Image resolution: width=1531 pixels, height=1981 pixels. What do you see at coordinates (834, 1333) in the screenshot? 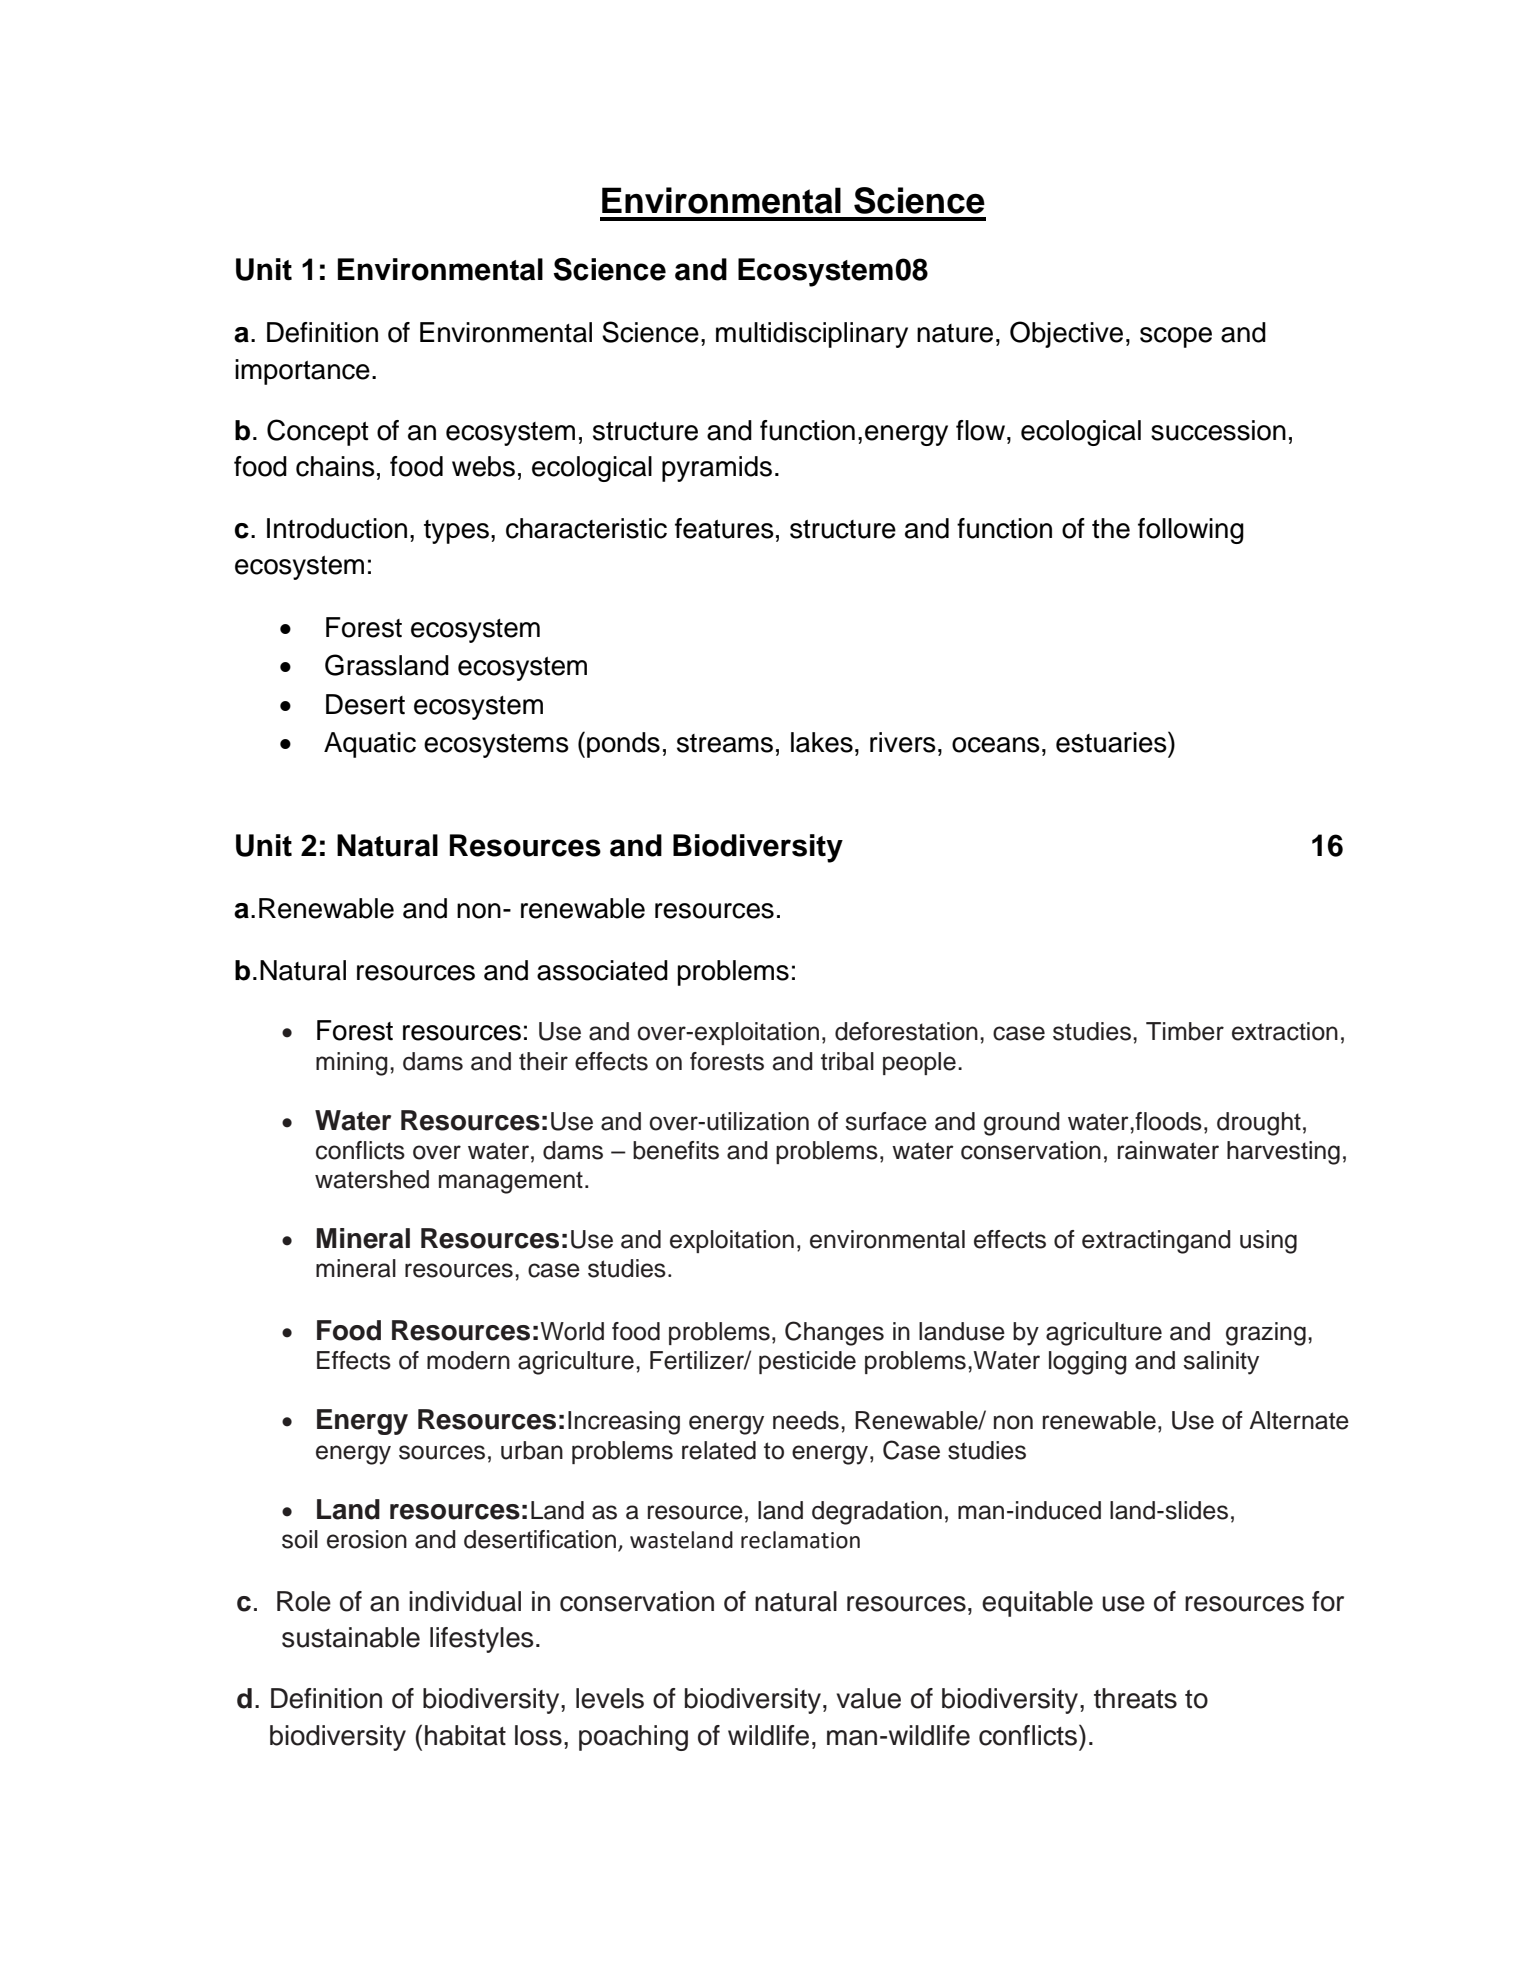
I see `Changes` at bounding box center [834, 1333].
